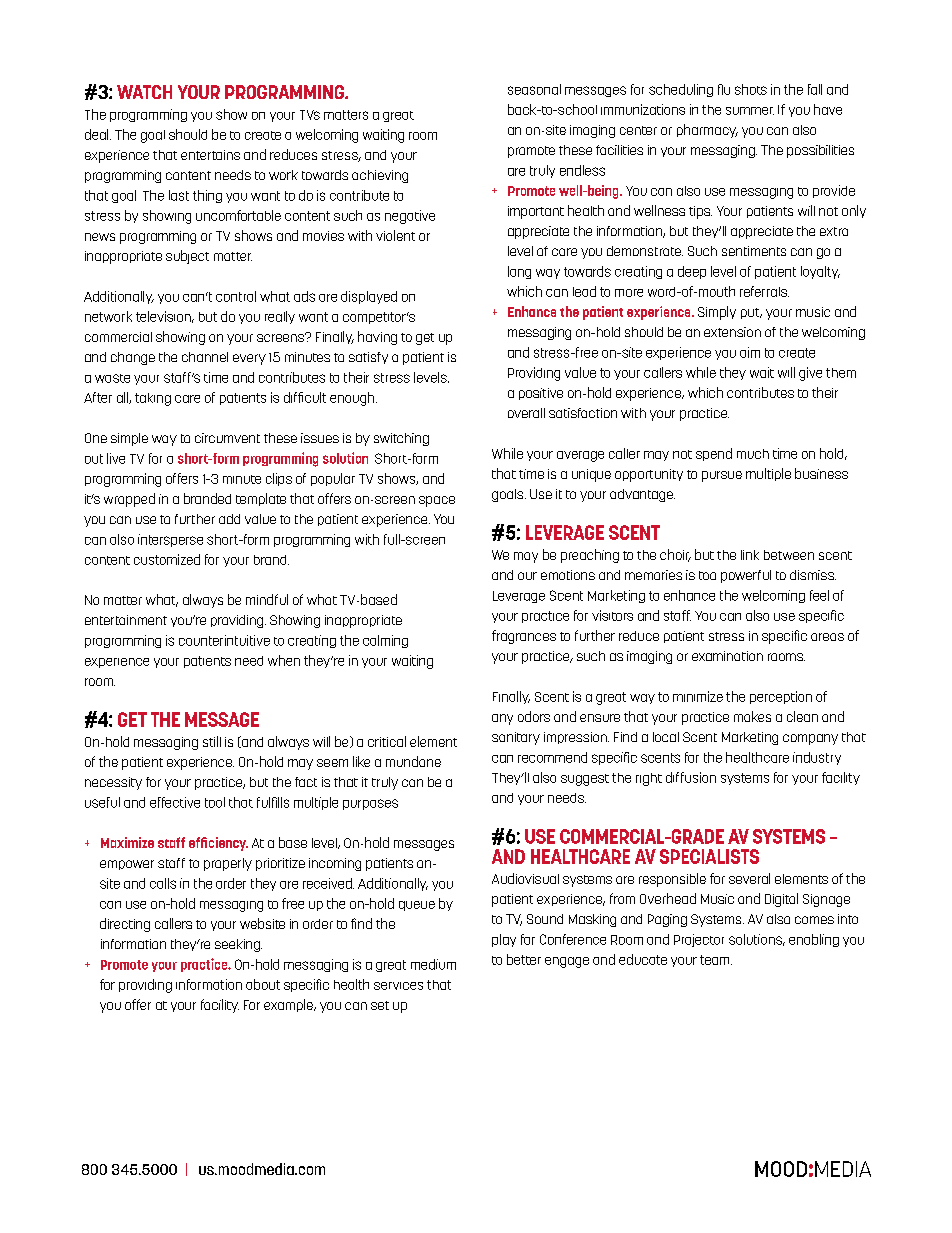 This screenshot has height=1233, width=952. I want to click on sanitary, so click(516, 738).
